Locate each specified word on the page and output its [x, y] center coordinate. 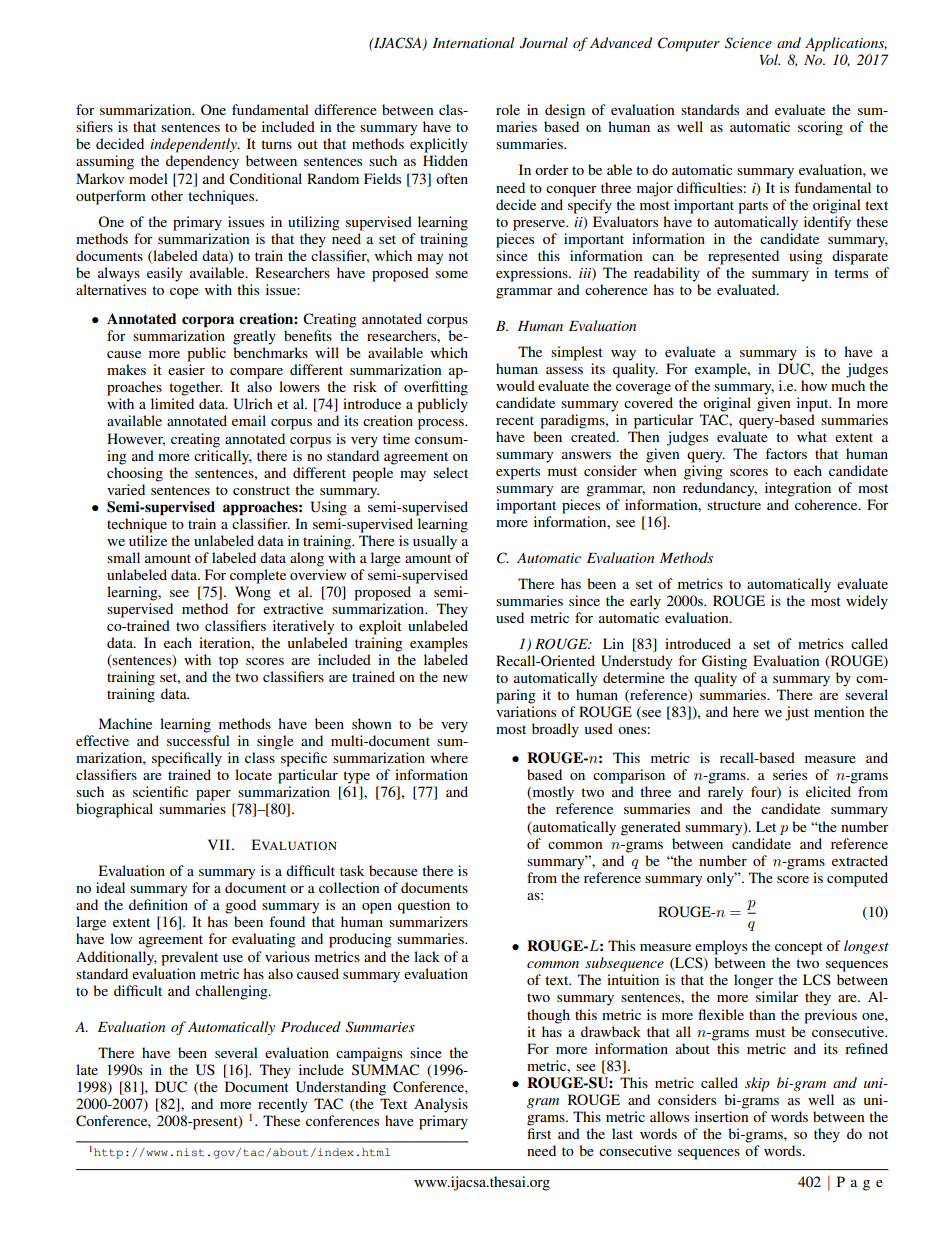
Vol [770, 59]
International [473, 42]
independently [194, 145]
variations [526, 711]
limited [172, 403]
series [790, 774]
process [442, 424]
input [814, 404]
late [87, 1069]
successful [198, 740]
